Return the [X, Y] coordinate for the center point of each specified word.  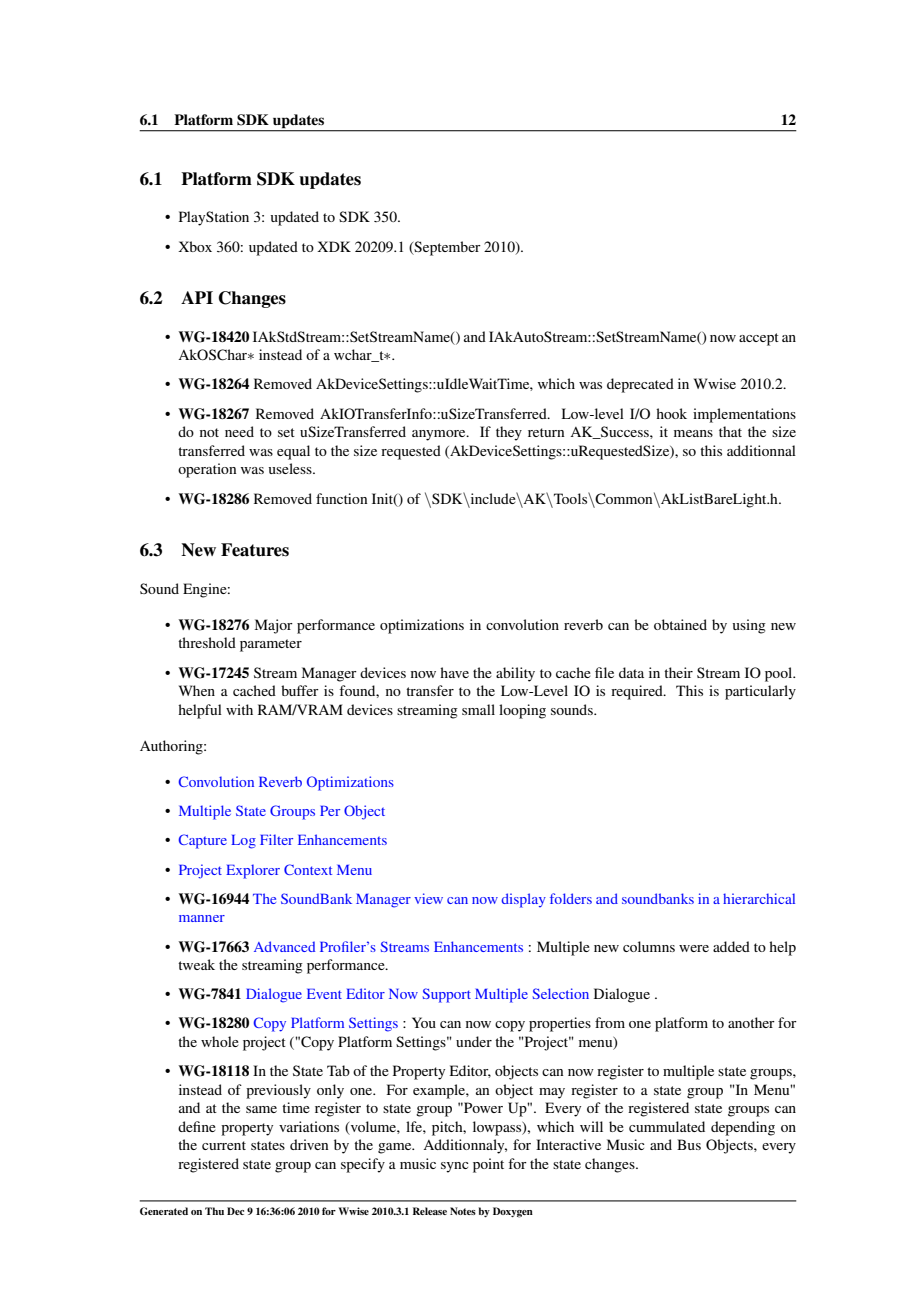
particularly [760, 692]
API [197, 297]
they [509, 433]
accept [759, 339]
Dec [235, 1211]
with [239, 709]
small [478, 709]
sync [455, 1167]
